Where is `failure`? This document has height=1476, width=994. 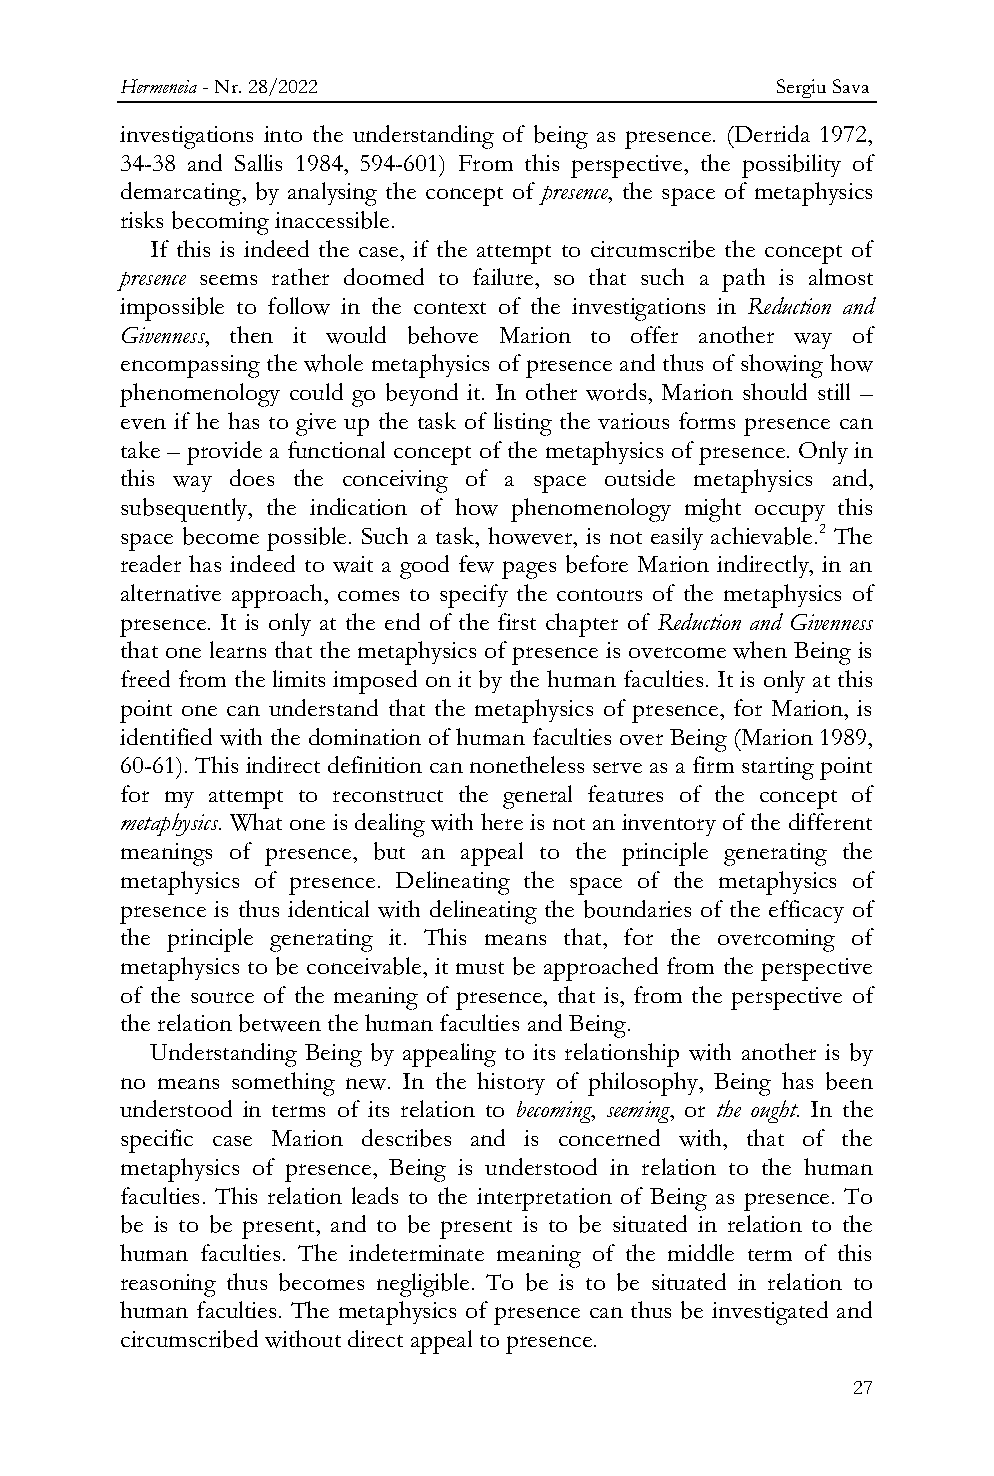
failure is located at coordinates (504, 276).
